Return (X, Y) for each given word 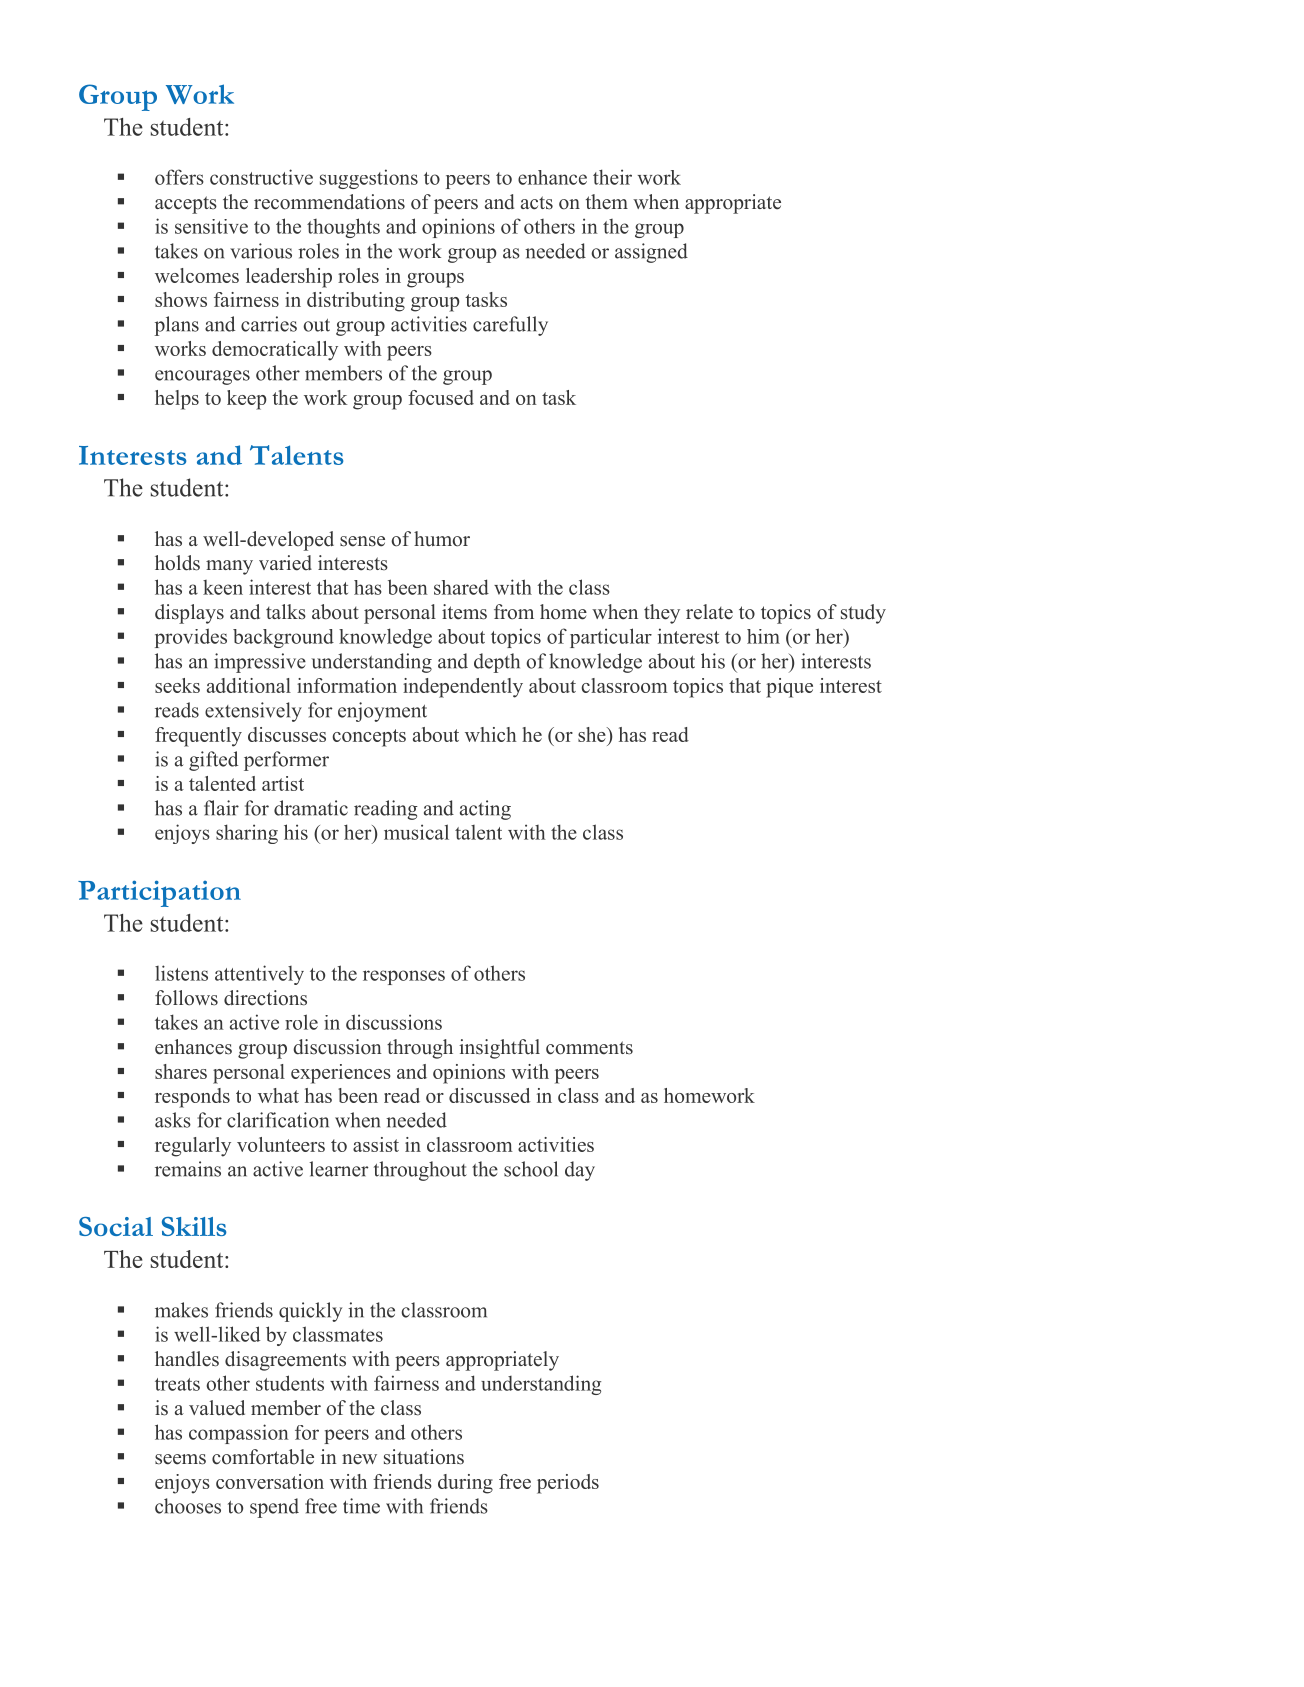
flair (221, 808)
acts (537, 203)
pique (789, 688)
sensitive (211, 226)
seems (180, 1459)
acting (485, 810)
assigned (651, 253)
